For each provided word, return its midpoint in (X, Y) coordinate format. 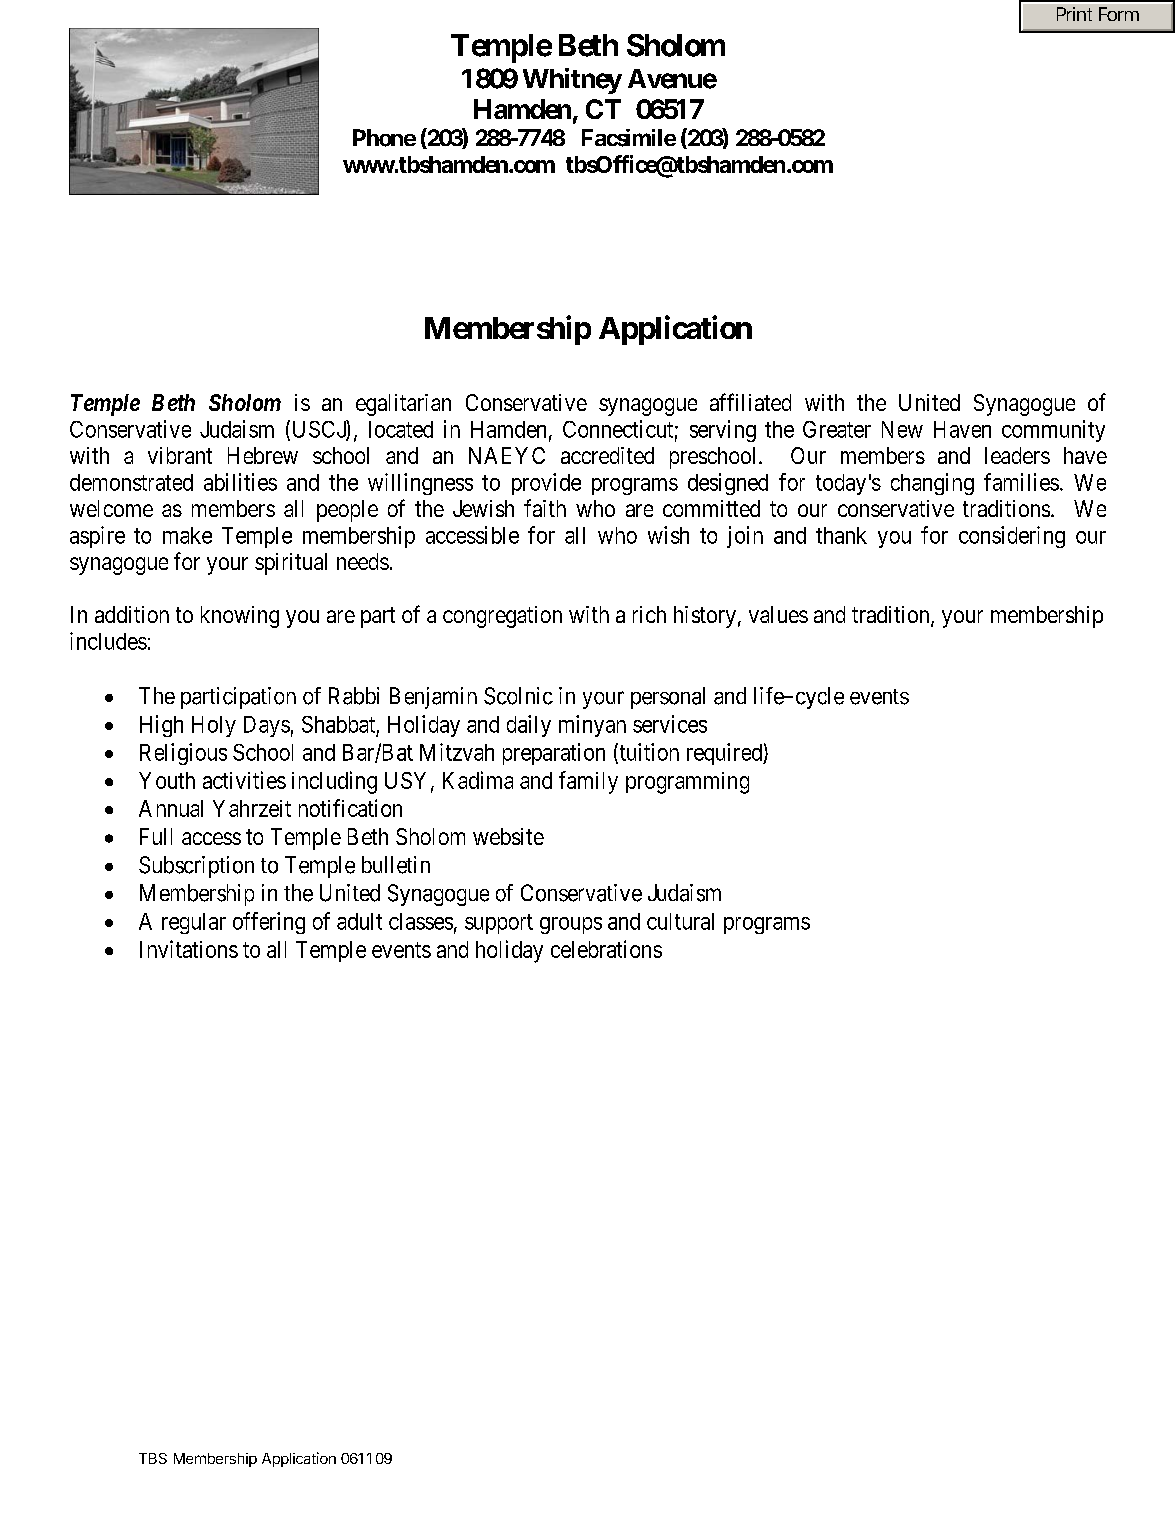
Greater (837, 429)
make (187, 535)
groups (571, 925)
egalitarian (403, 405)
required (725, 754)
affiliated (750, 402)
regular (194, 923)
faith (545, 508)
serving (723, 431)
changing (932, 484)
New (902, 429)
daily (529, 726)
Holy (214, 726)
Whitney (572, 81)
